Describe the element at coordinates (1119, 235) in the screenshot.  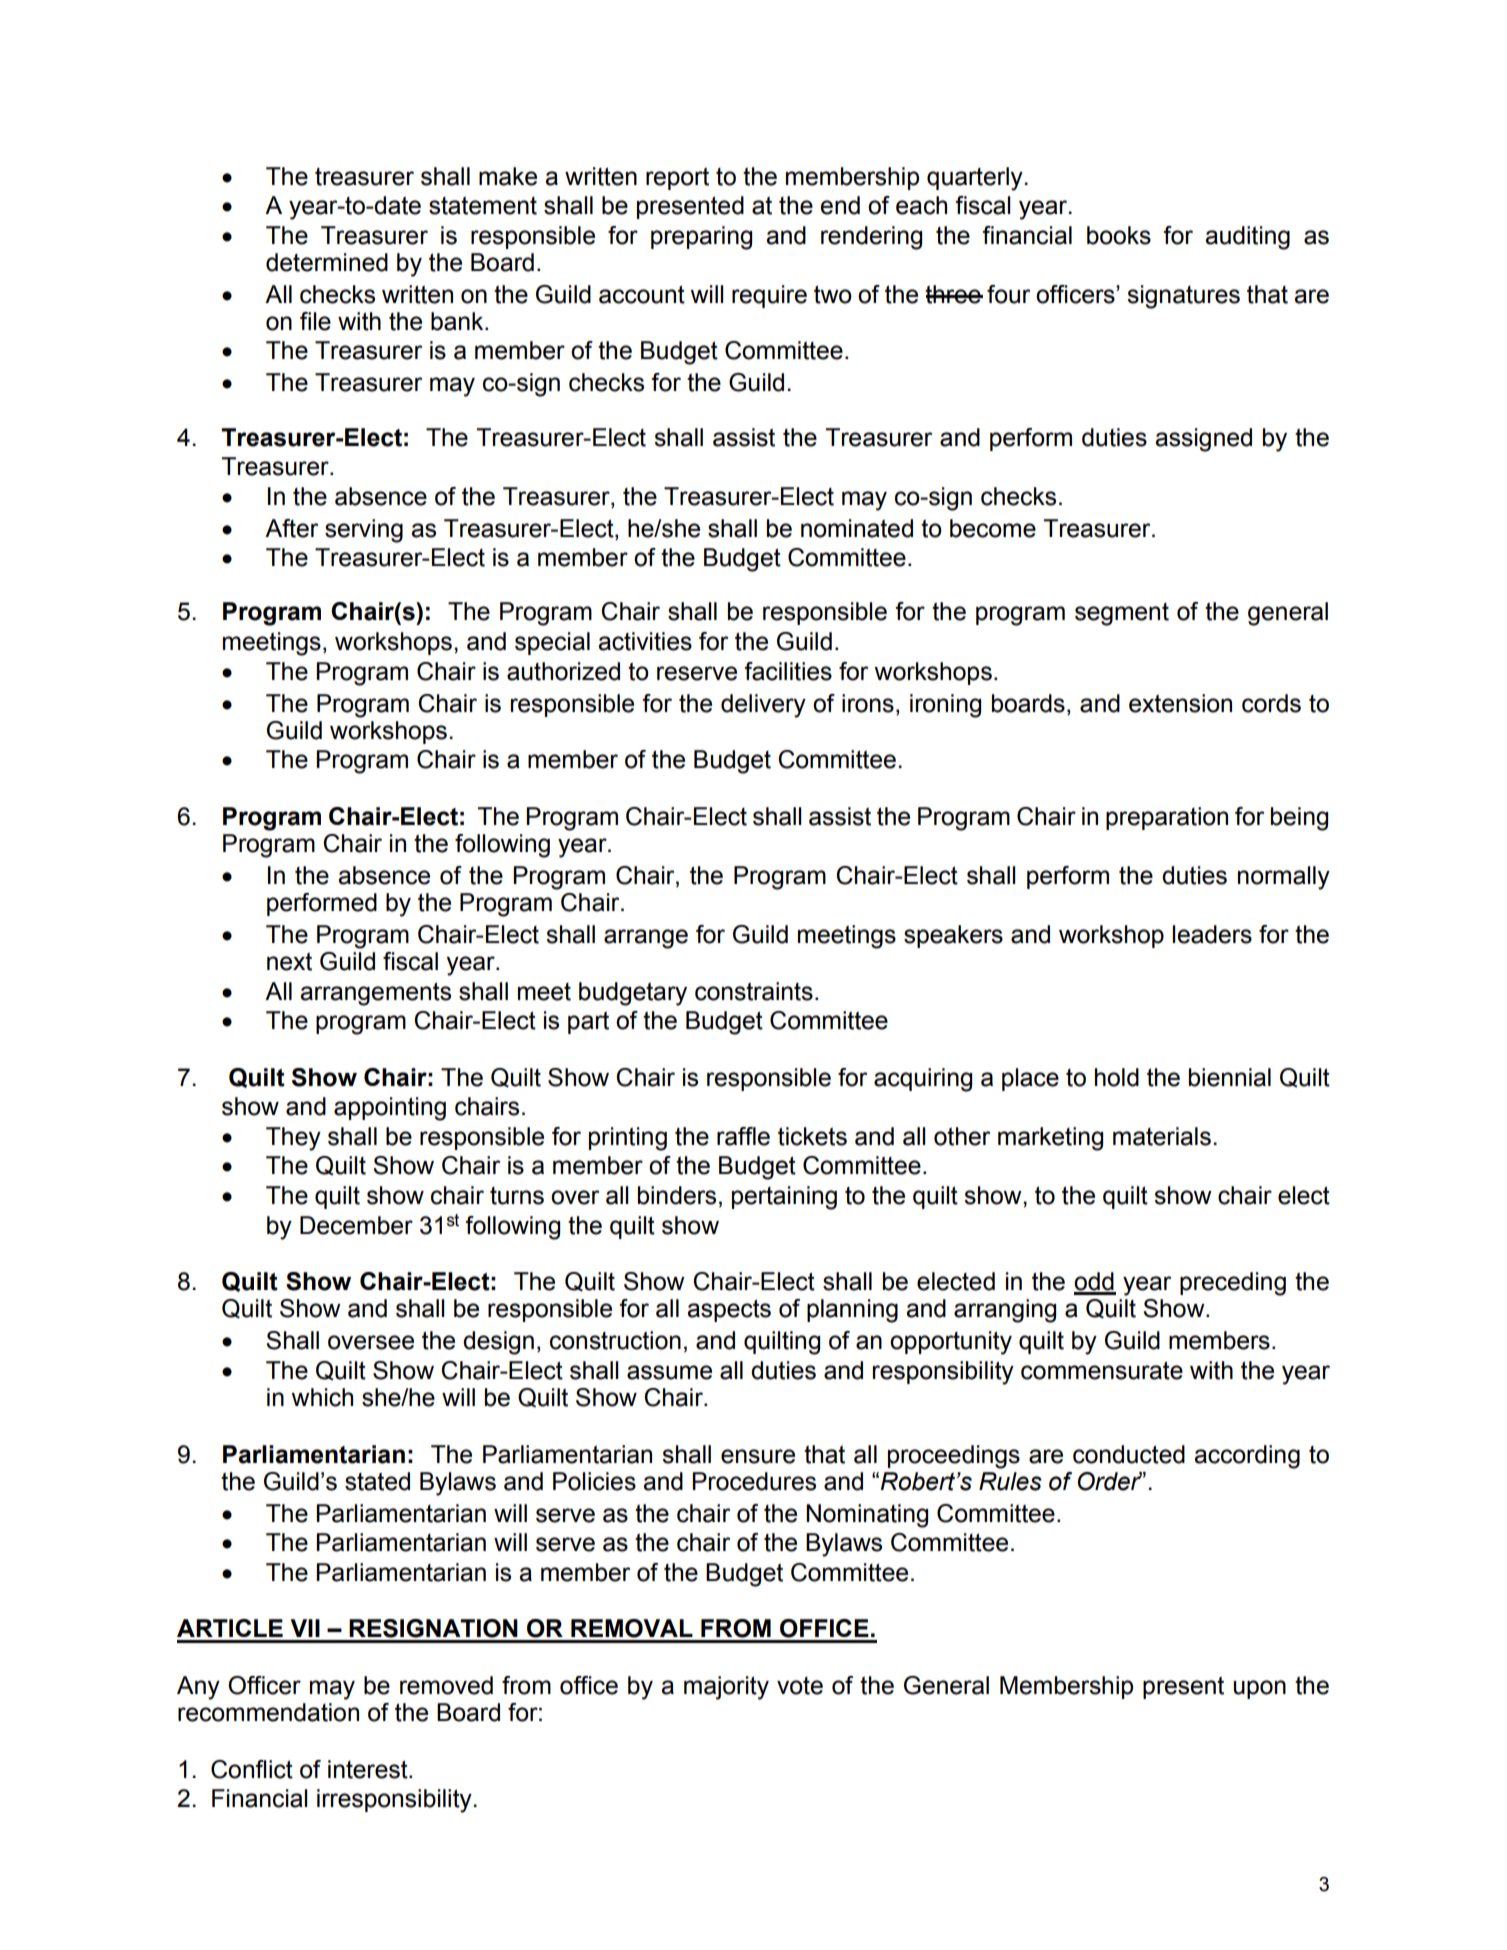
I see `books` at that location.
